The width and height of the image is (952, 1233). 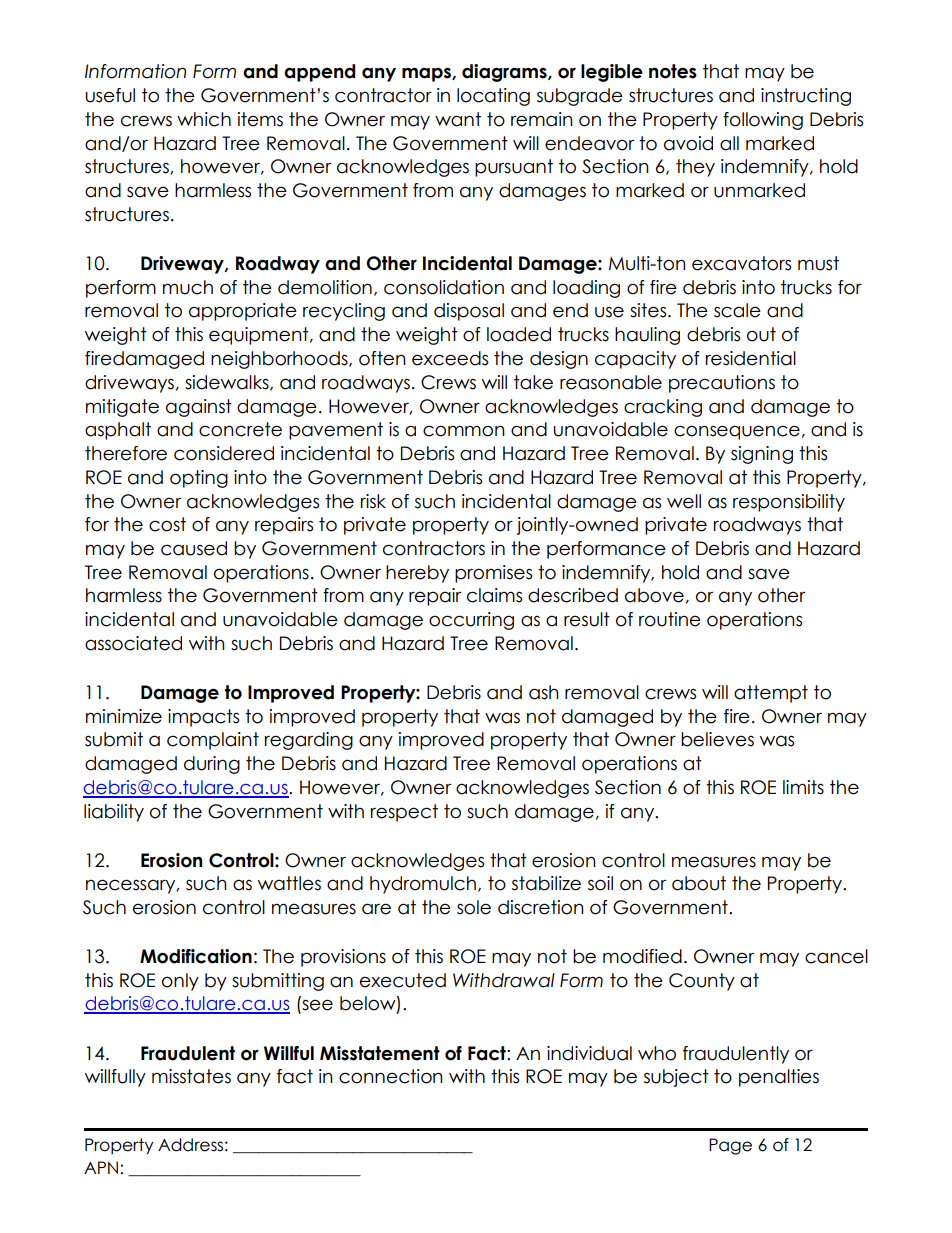 I want to click on associated, so click(x=133, y=643).
